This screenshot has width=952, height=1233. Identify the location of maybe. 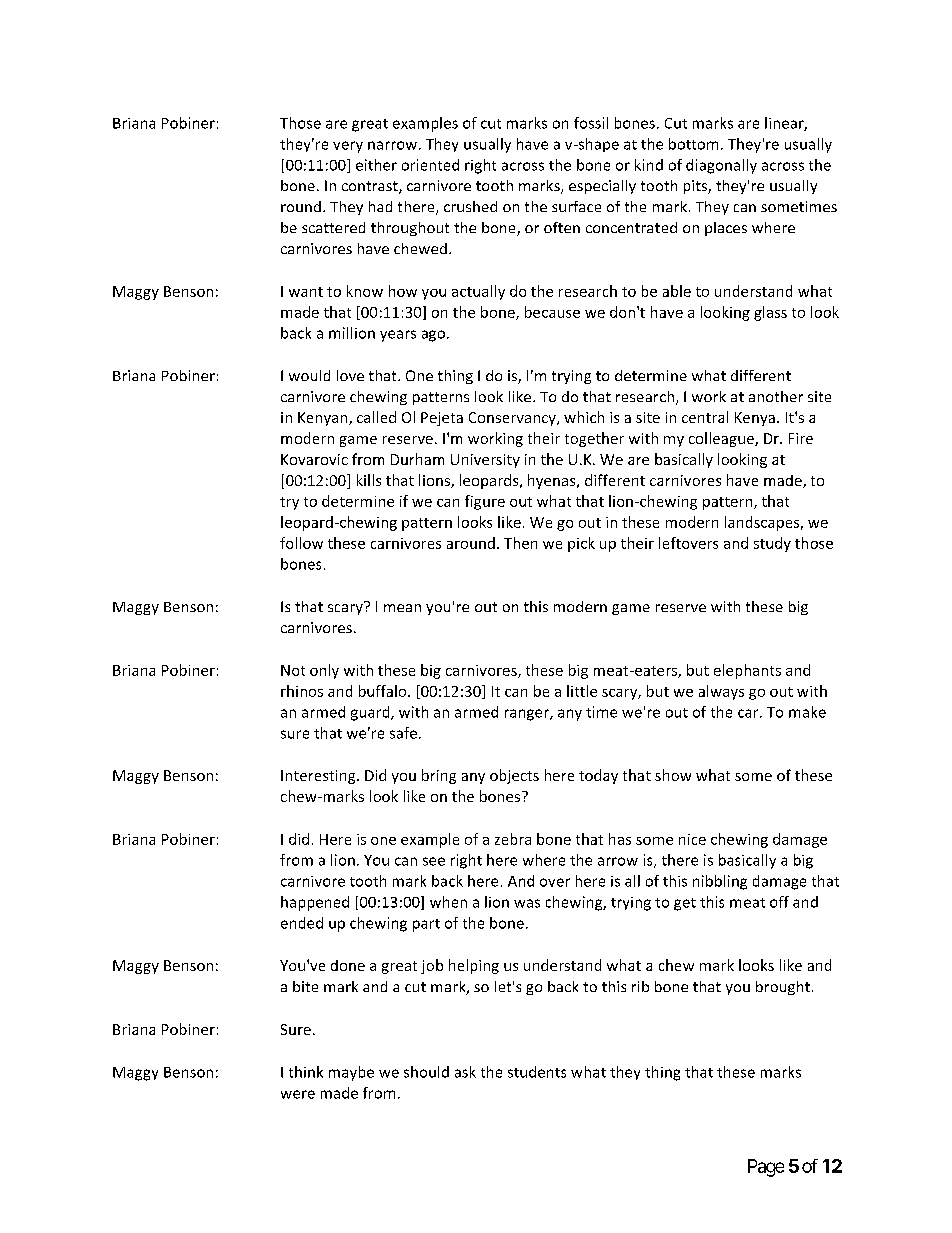
(351, 1073).
